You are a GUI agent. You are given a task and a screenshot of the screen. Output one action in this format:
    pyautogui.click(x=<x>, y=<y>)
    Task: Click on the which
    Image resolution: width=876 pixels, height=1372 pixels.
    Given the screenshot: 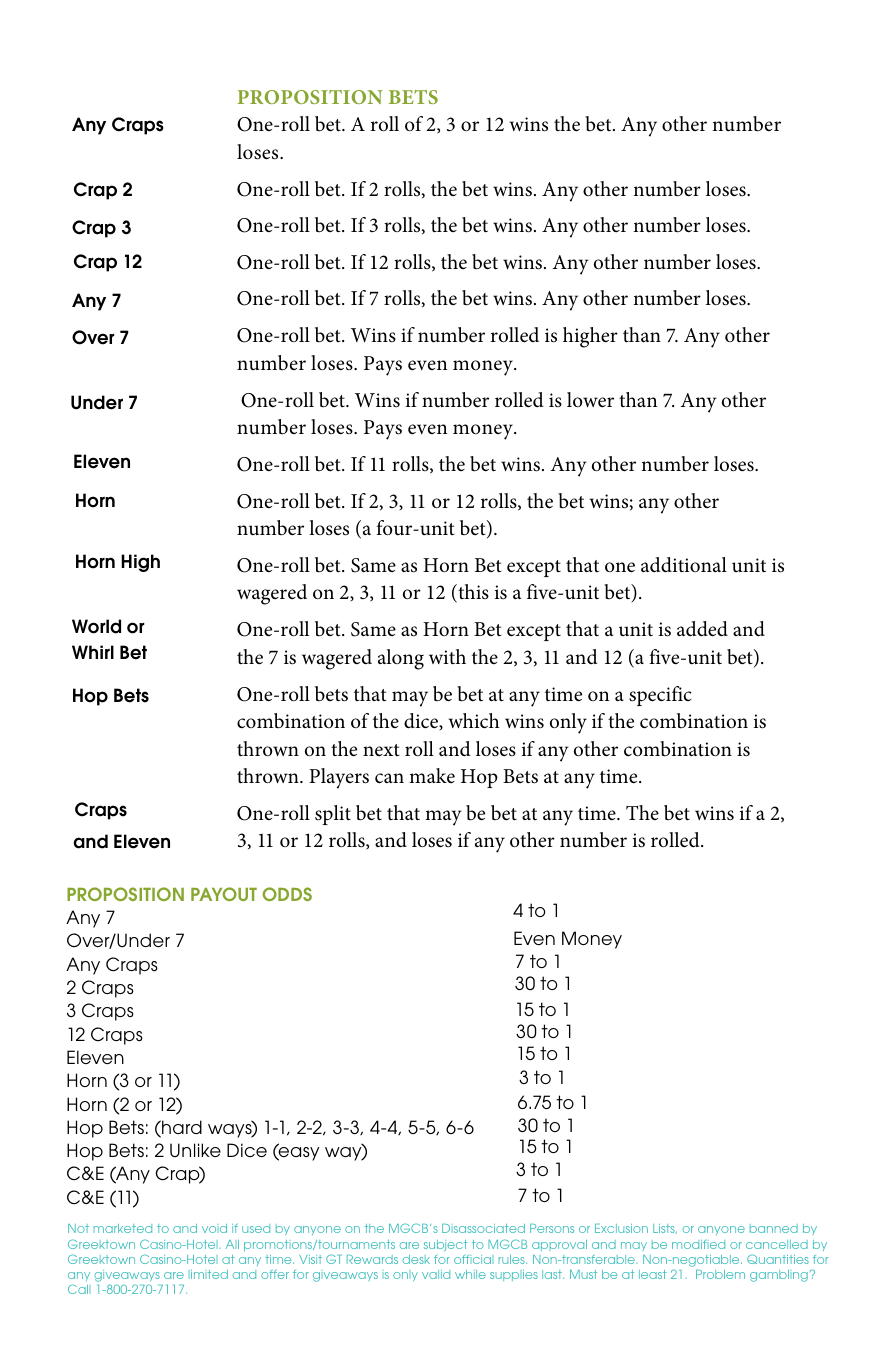 What is the action you would take?
    pyautogui.click(x=474, y=721)
